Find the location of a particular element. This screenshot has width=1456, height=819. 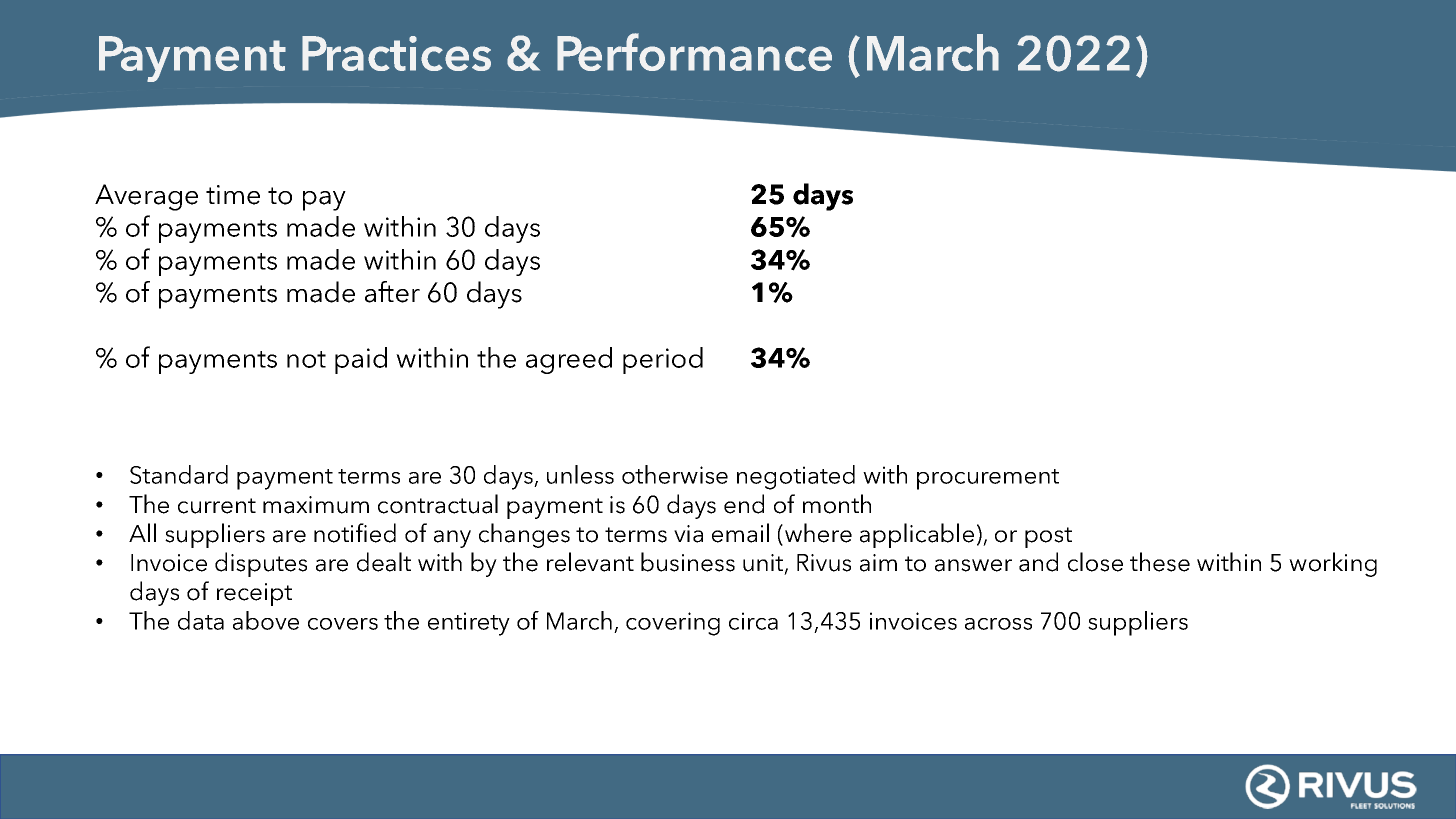

receipt is located at coordinates (254, 594).
